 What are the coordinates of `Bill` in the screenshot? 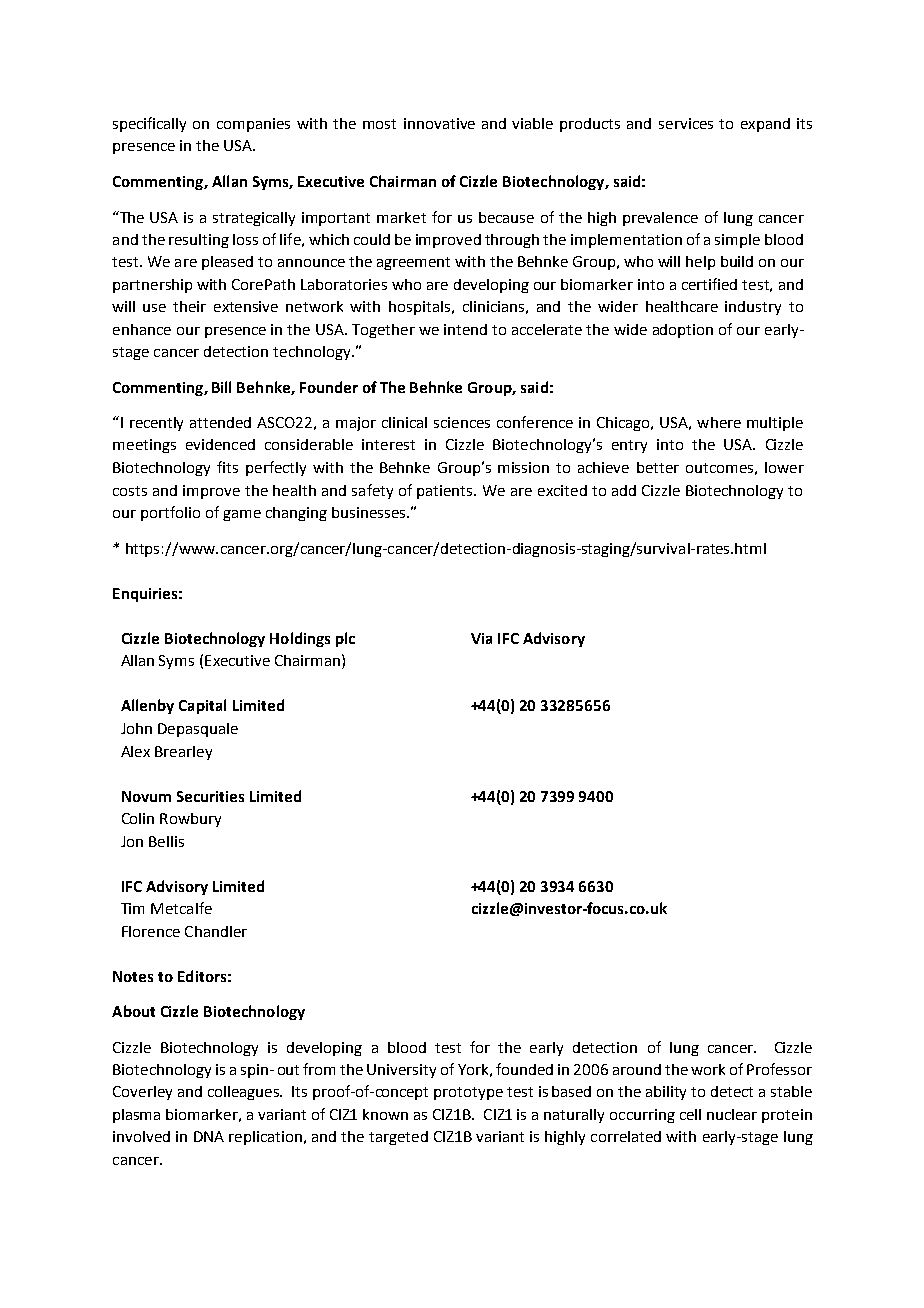 It's located at (221, 387).
